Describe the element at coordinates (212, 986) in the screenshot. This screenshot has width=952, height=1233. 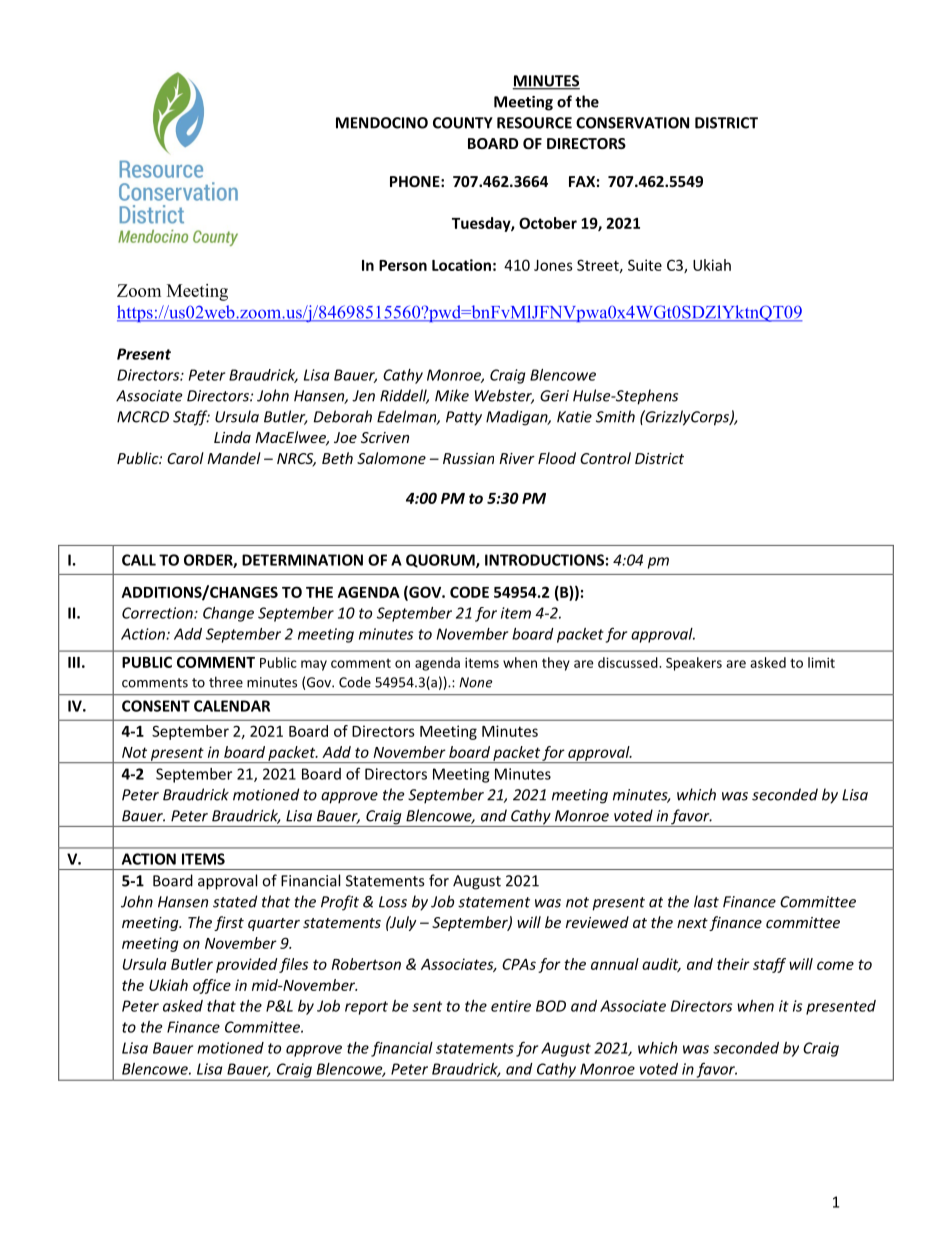
I see `office` at that location.
